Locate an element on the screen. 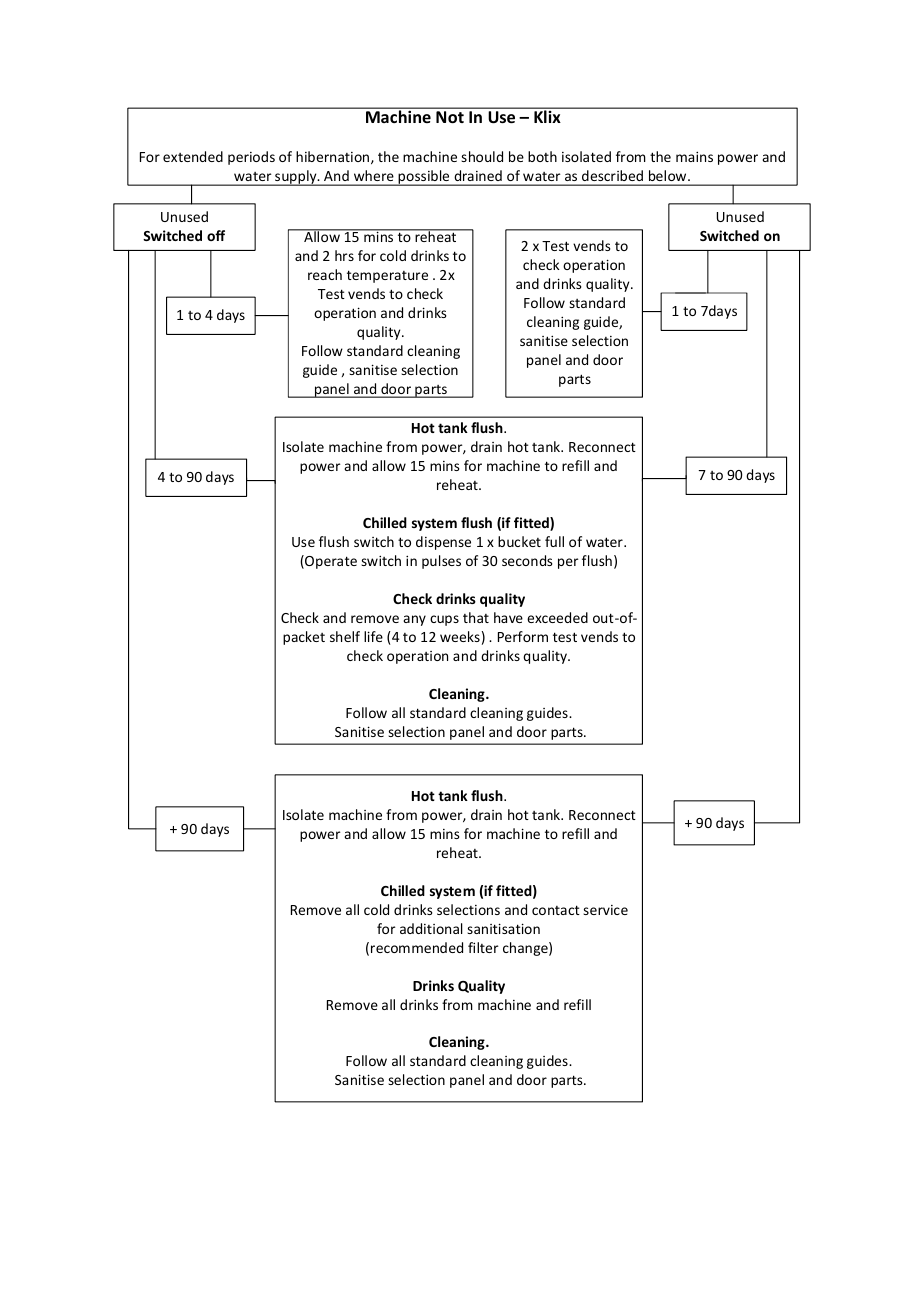  service is located at coordinates (605, 910).
